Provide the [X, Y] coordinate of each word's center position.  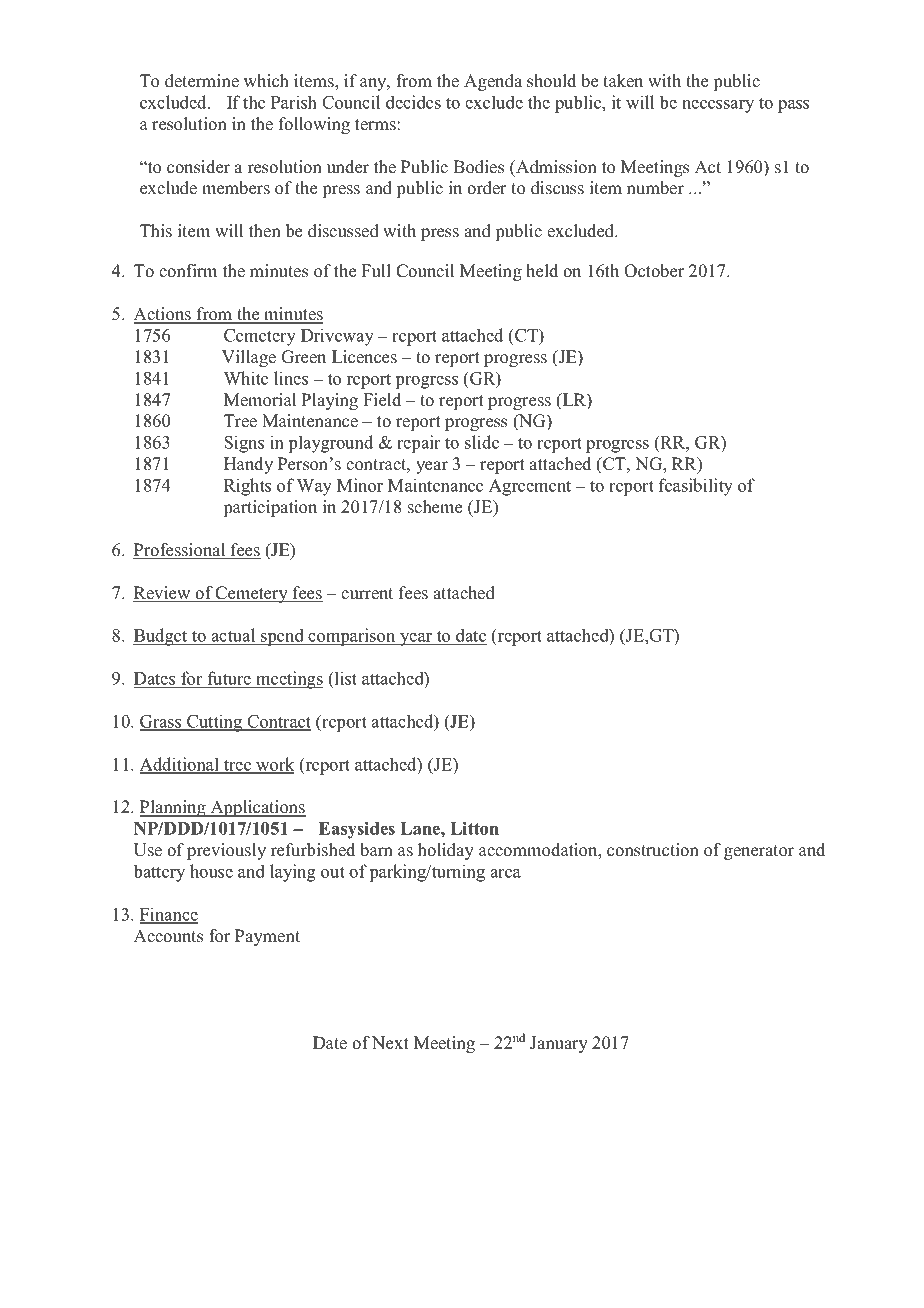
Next [390, 1043]
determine [202, 81]
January [559, 1044]
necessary [718, 106]
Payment [267, 937]
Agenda [493, 82]
